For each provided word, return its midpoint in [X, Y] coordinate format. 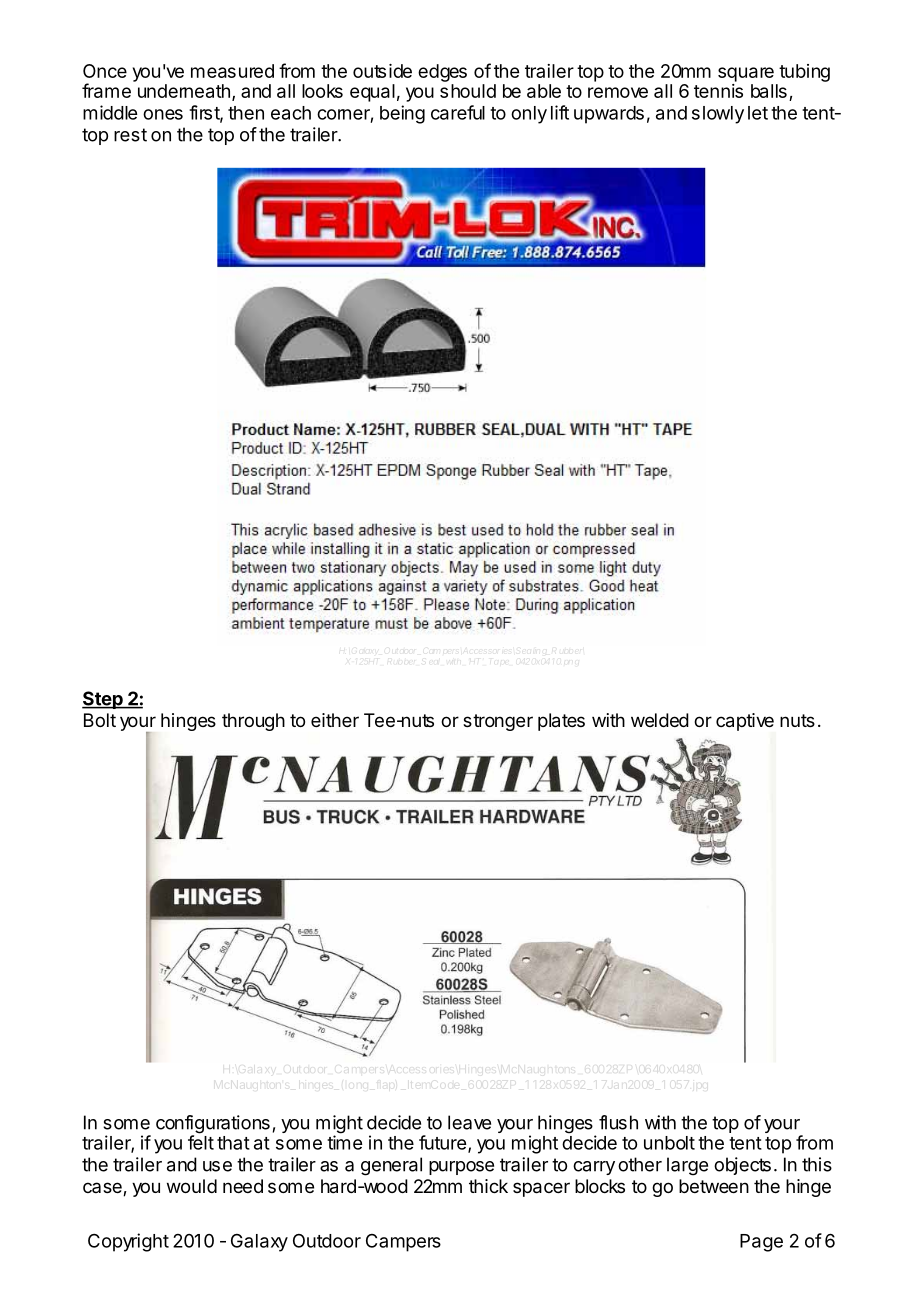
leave [469, 1122]
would [192, 1186]
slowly [718, 115]
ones [163, 114]
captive [745, 722]
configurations [213, 1125]
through [253, 722]
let [758, 113]
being [402, 114]
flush [618, 1122]
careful [458, 112]
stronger [498, 722]
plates [561, 722]
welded [660, 720]
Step [103, 700]
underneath [184, 91]
